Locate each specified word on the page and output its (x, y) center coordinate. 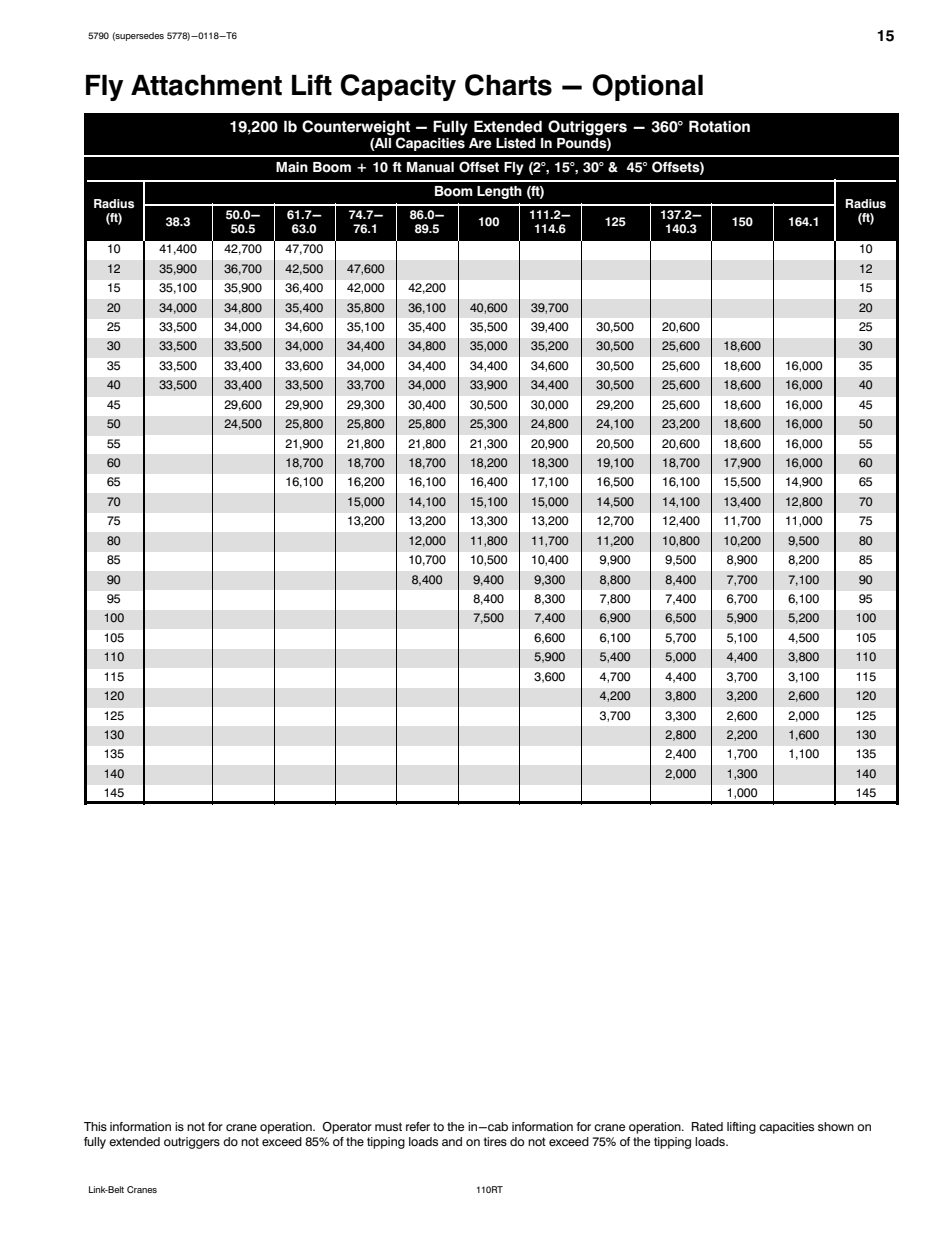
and (452, 1141)
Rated (707, 1126)
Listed (515, 143)
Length (499, 192)
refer (418, 1126)
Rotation (719, 126)
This (95, 1126)
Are (480, 143)
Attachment (206, 85)
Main (292, 167)
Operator (347, 1128)
